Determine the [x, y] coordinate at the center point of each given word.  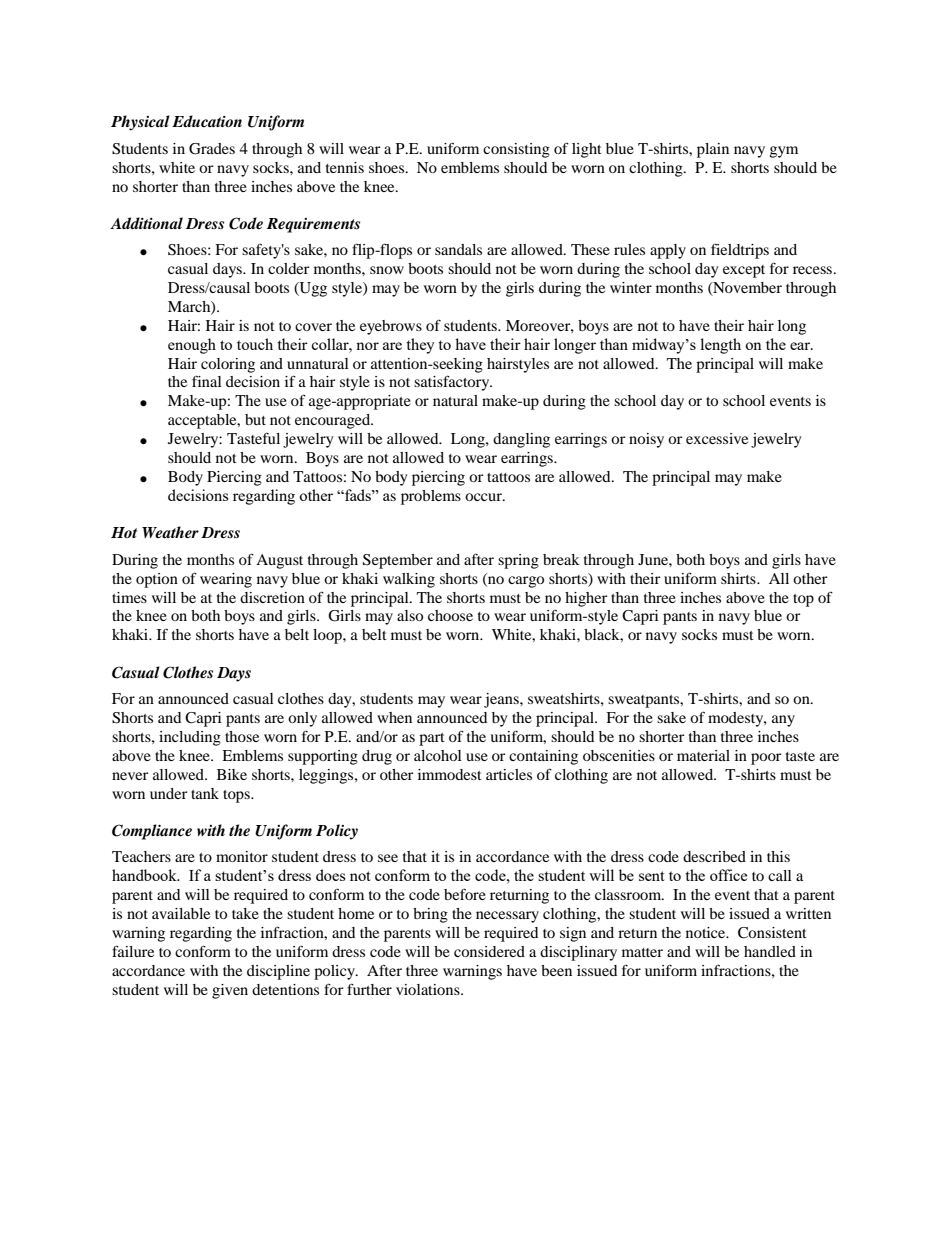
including [190, 738]
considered [489, 951]
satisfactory [453, 383]
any [783, 721]
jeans [502, 700]
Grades [212, 149]
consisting [516, 150]
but [255, 419]
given [230, 991]
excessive [717, 438]
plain [713, 150]
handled [770, 951]
